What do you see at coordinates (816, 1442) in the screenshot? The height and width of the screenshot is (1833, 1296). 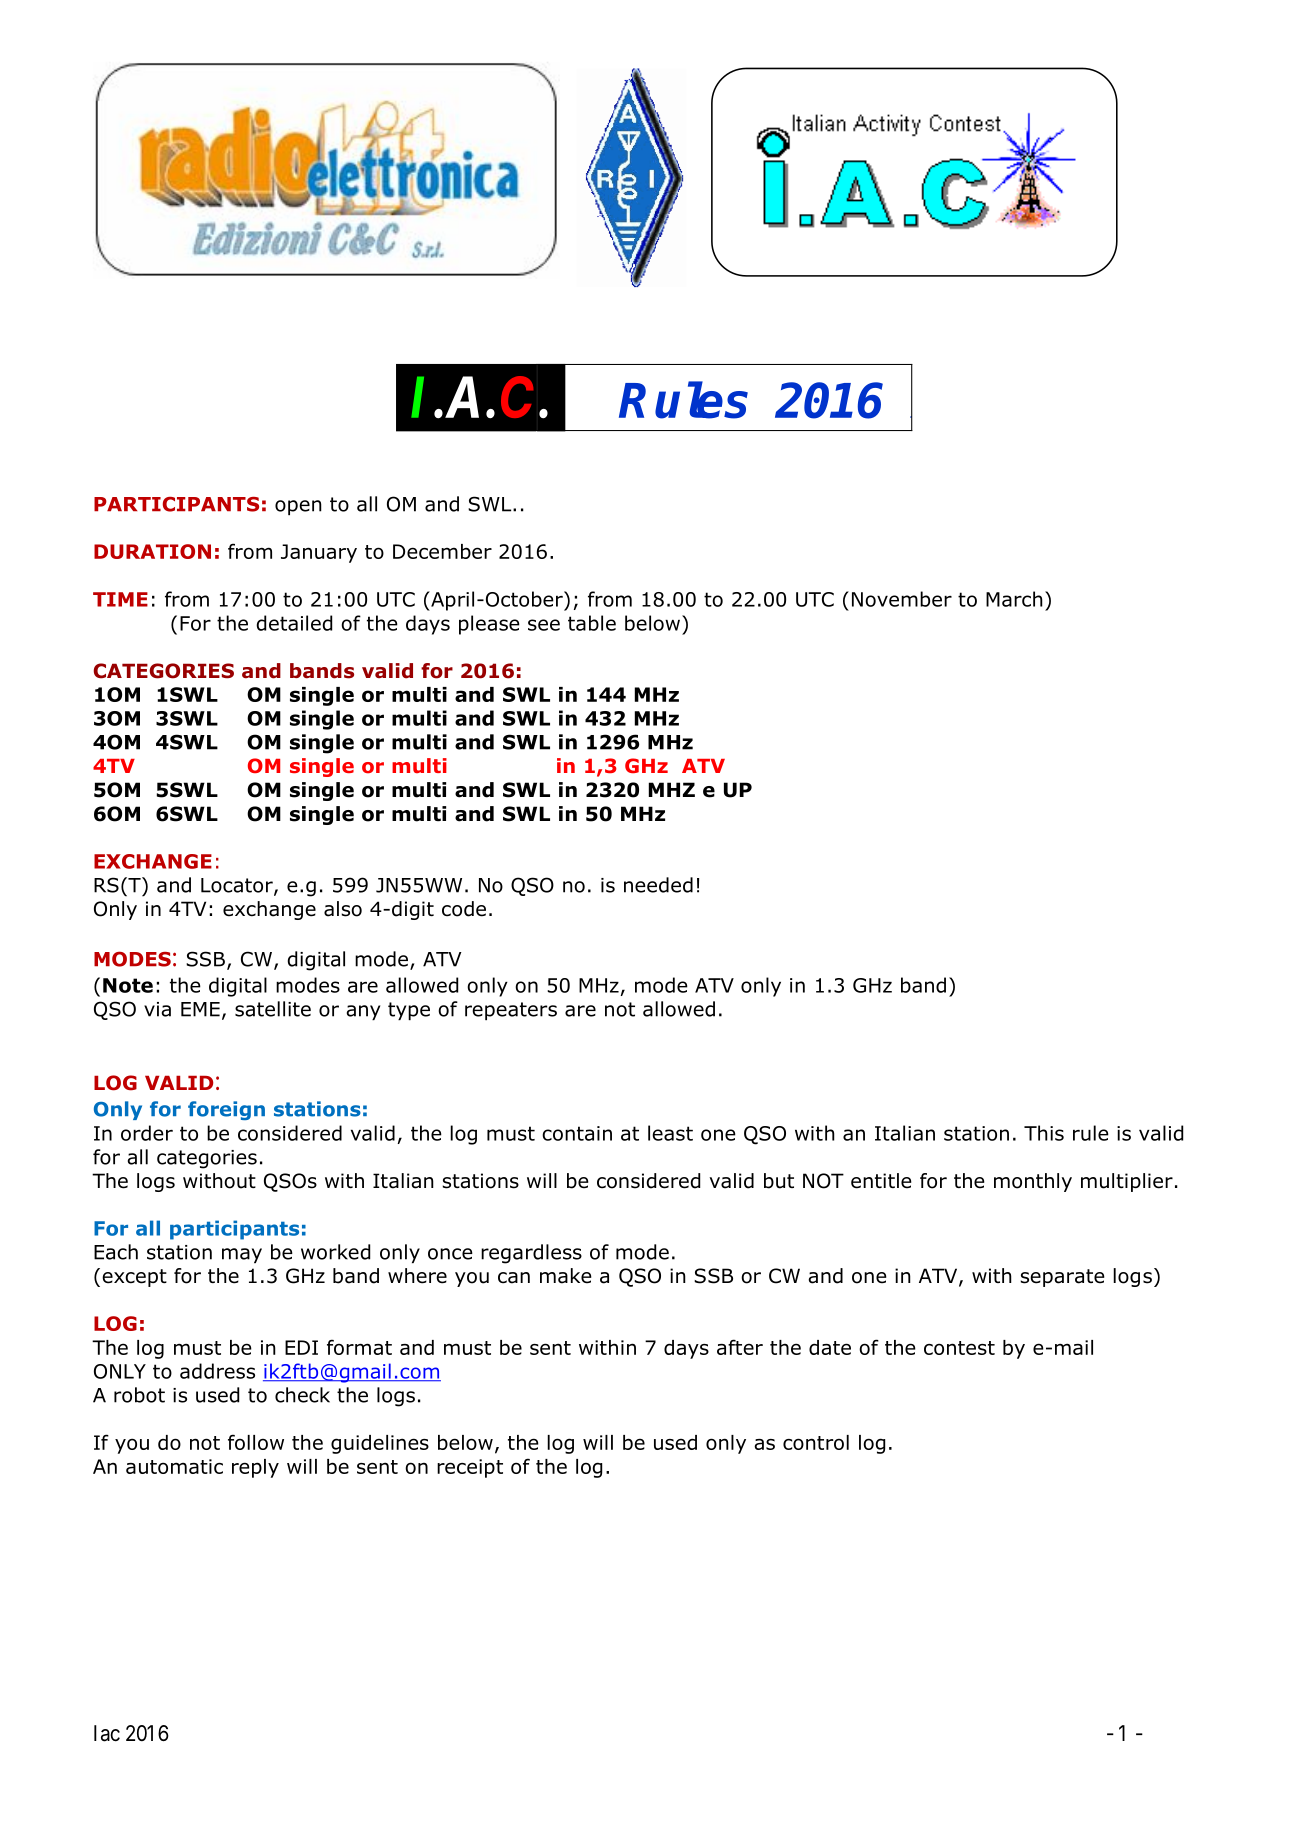 I see `control` at bounding box center [816, 1442].
